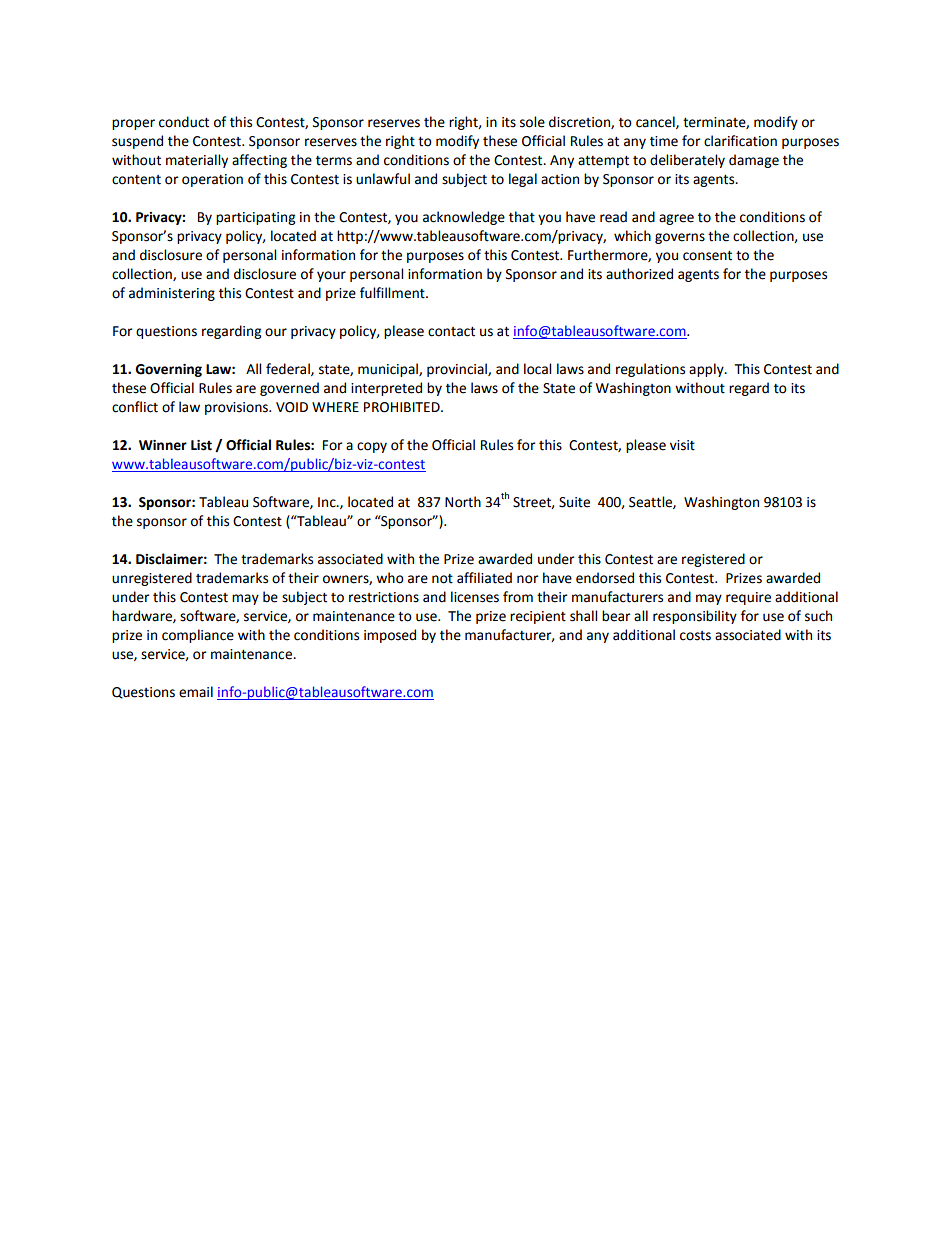 This page has height=1233, width=952. What do you see at coordinates (196, 692) in the page?
I see `email` at bounding box center [196, 692].
